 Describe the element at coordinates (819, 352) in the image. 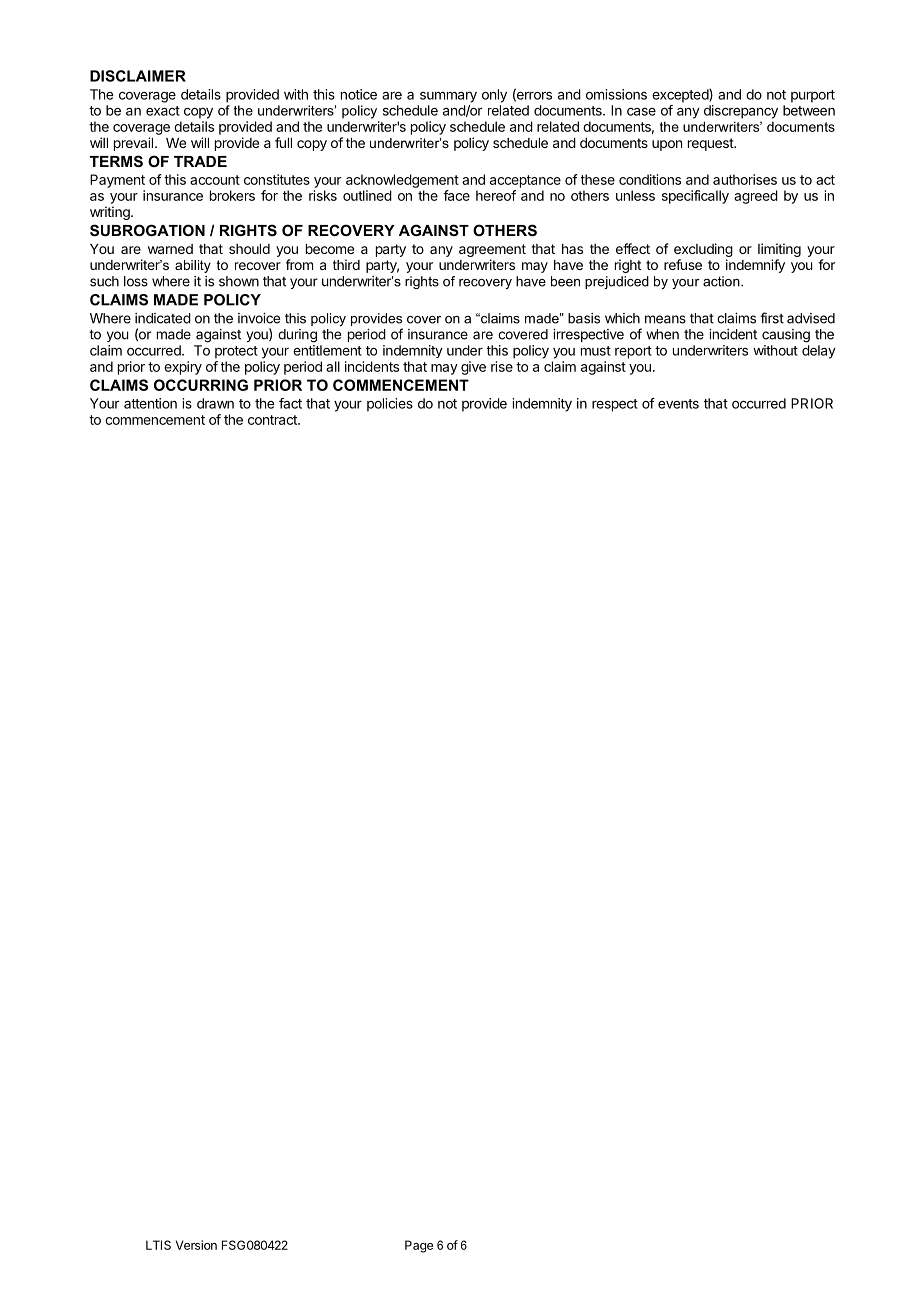

I see `delay` at that location.
